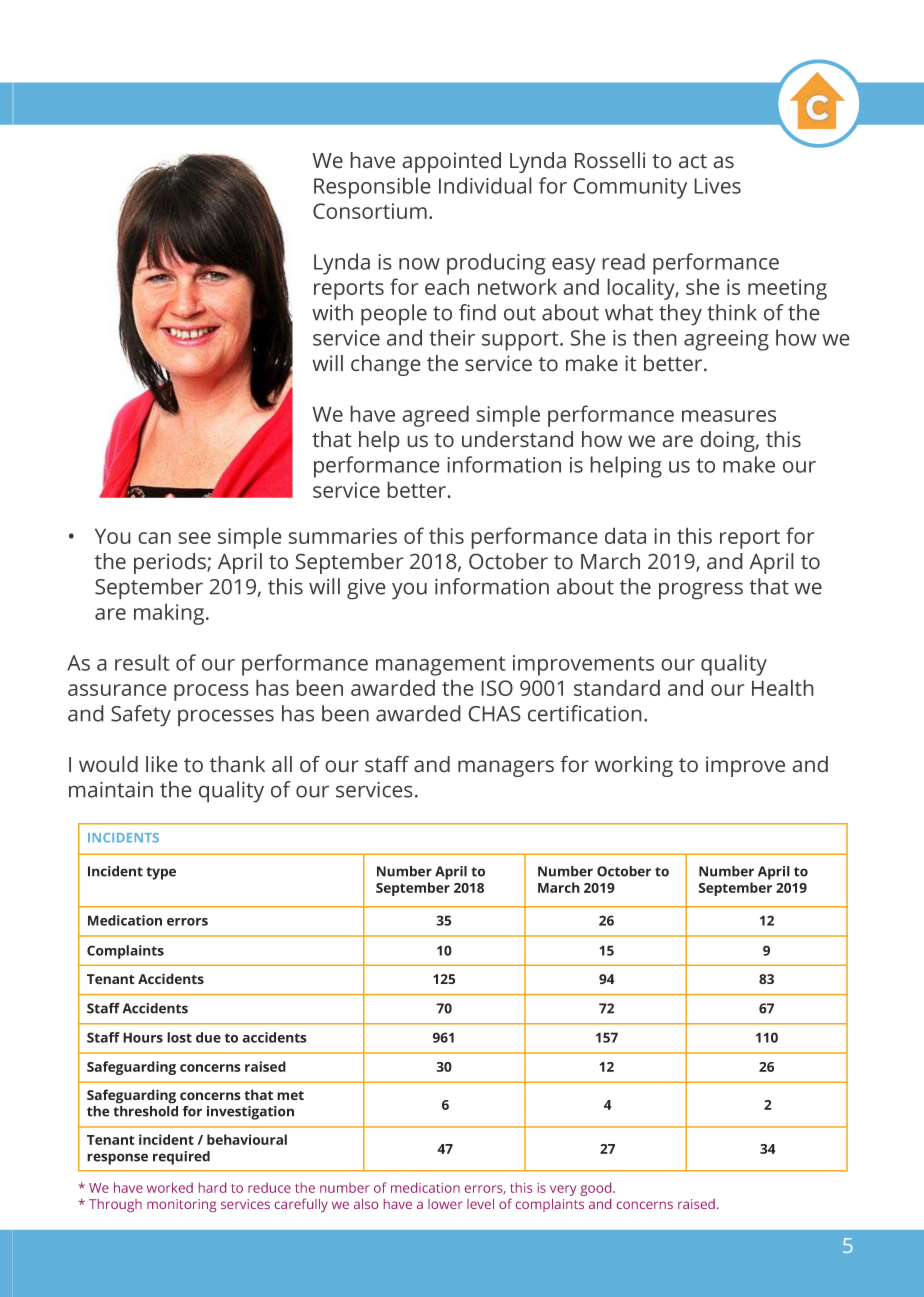  I want to click on managers, so click(506, 768).
